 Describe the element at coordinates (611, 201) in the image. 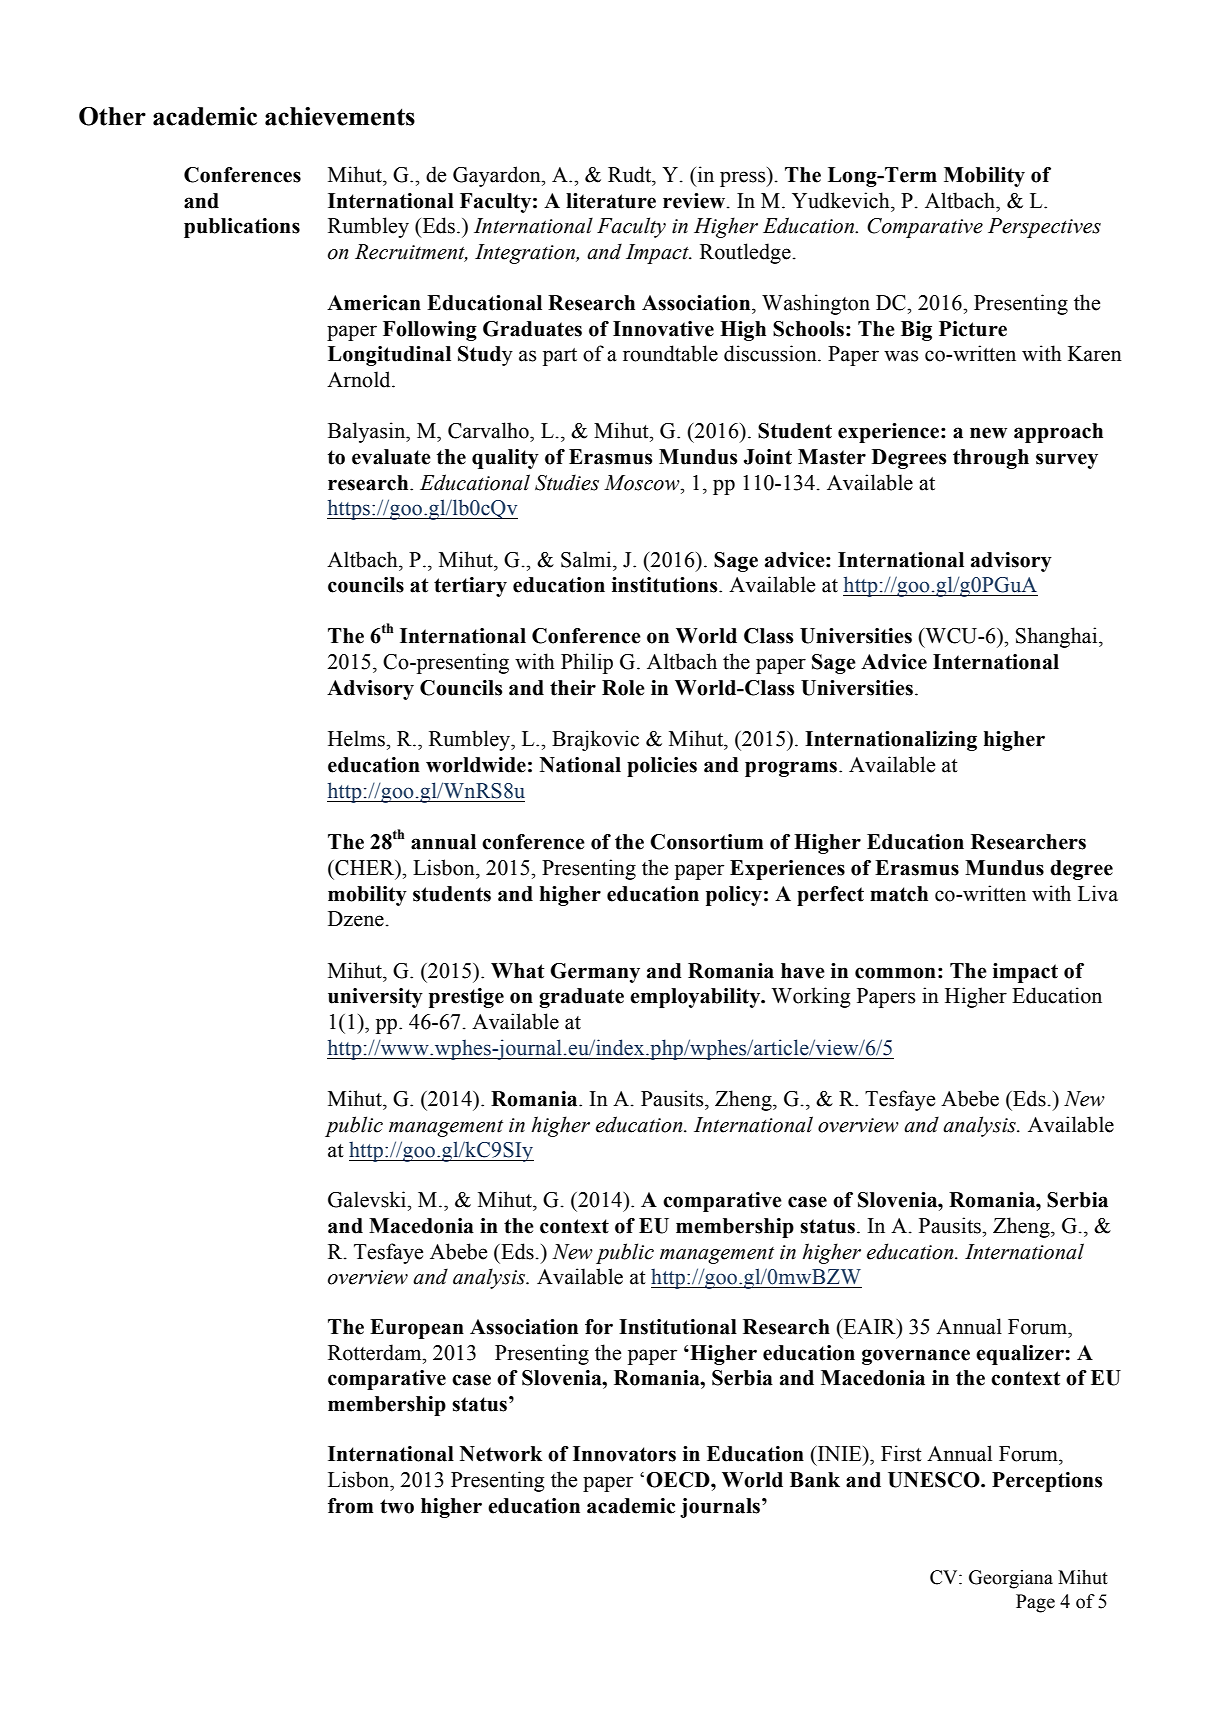

I see `literature` at that location.
